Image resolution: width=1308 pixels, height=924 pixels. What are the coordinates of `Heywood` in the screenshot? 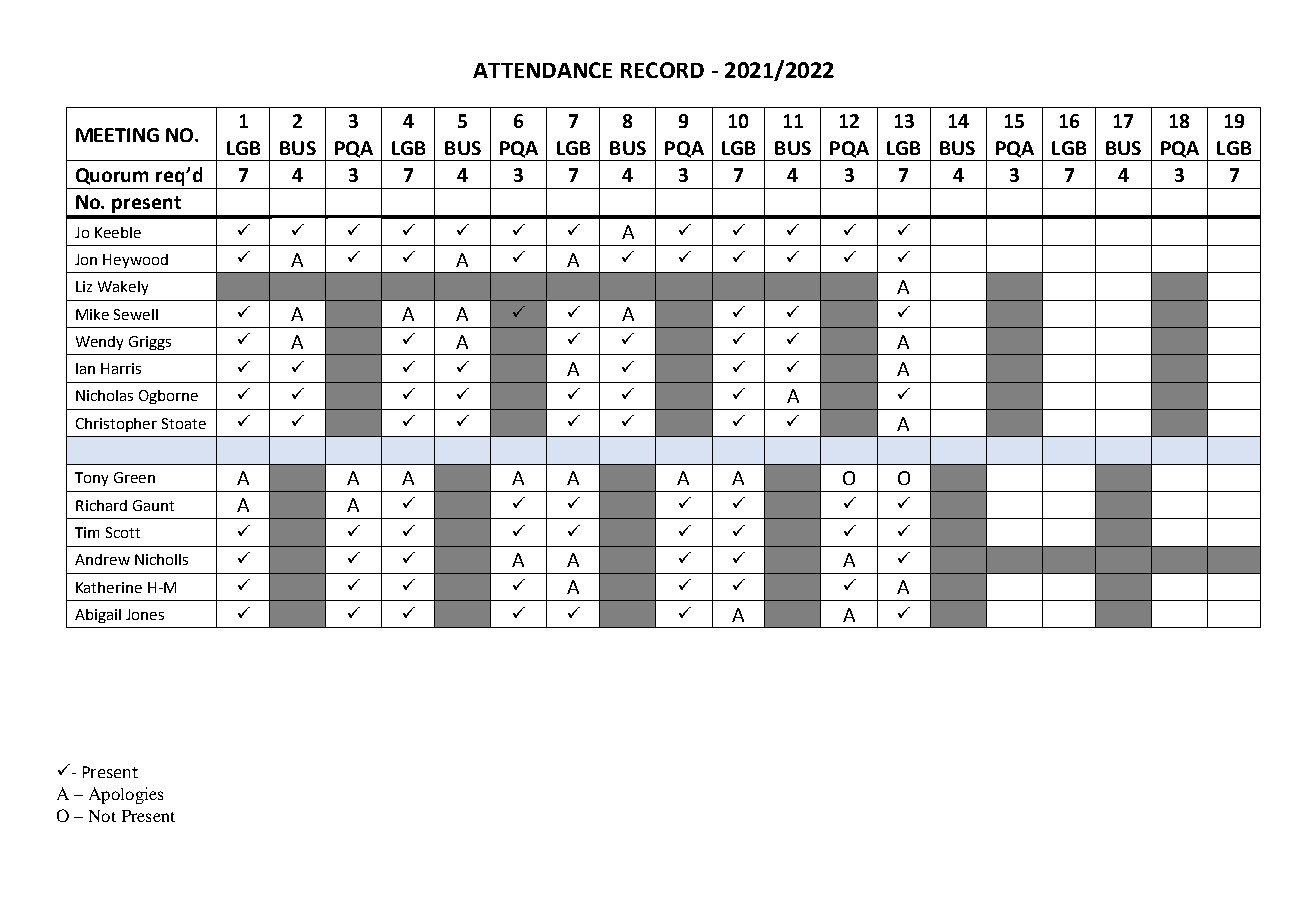 It's located at (135, 261).
